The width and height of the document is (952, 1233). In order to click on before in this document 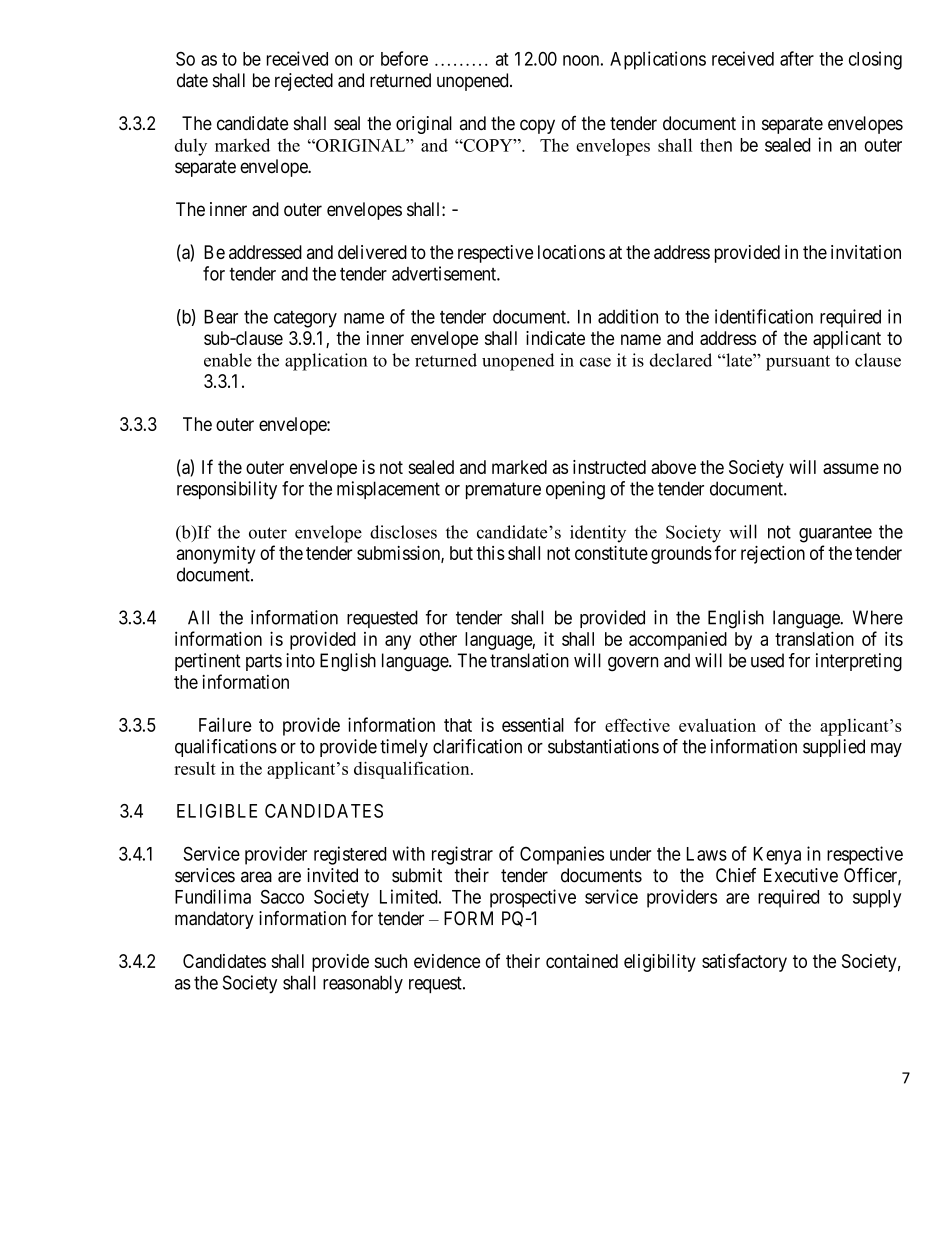, I will do `click(404, 58)`.
